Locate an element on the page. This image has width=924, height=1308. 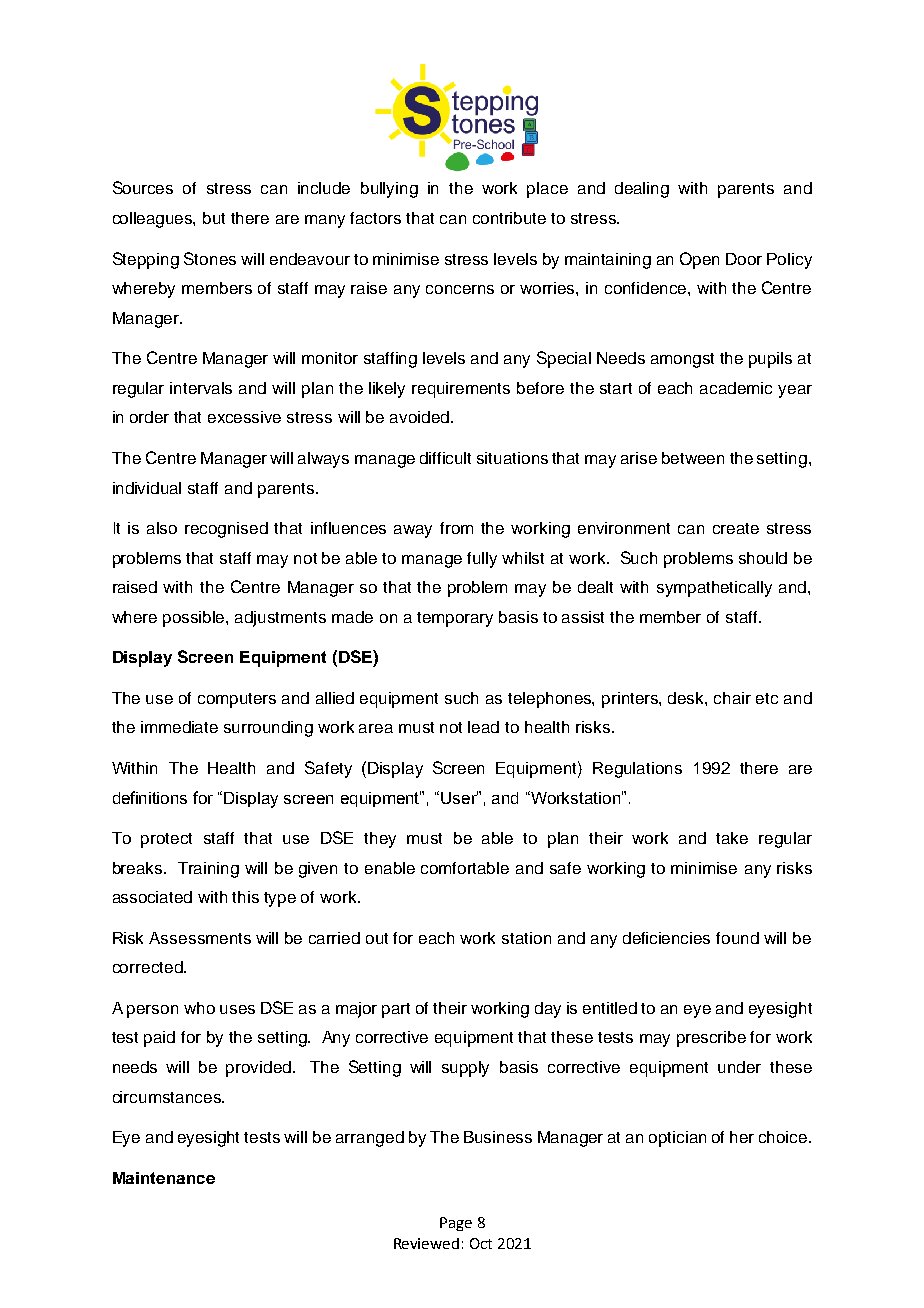
lead is located at coordinates (483, 727).
